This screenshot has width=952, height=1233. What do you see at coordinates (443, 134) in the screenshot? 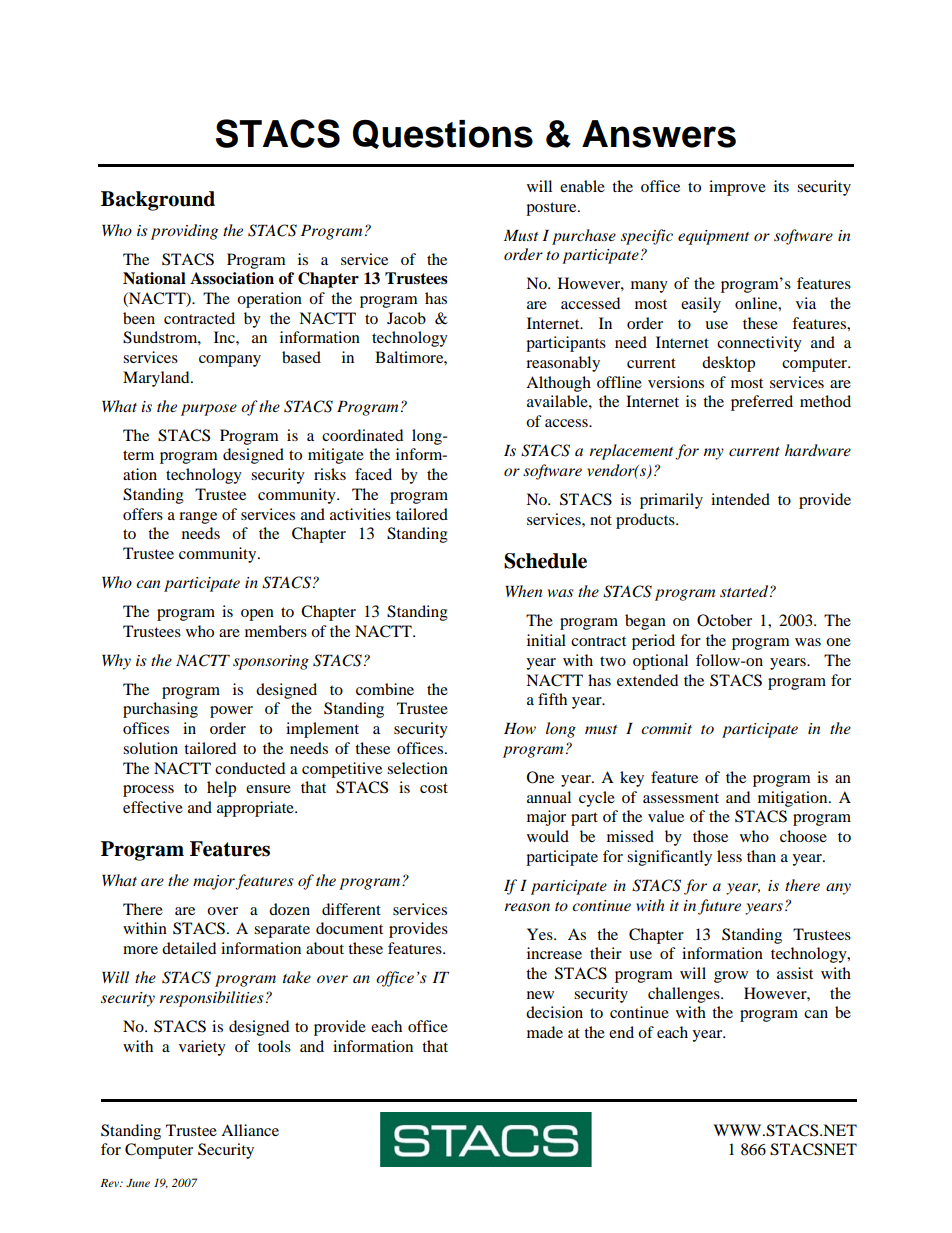
I see `Questions` at bounding box center [443, 134].
